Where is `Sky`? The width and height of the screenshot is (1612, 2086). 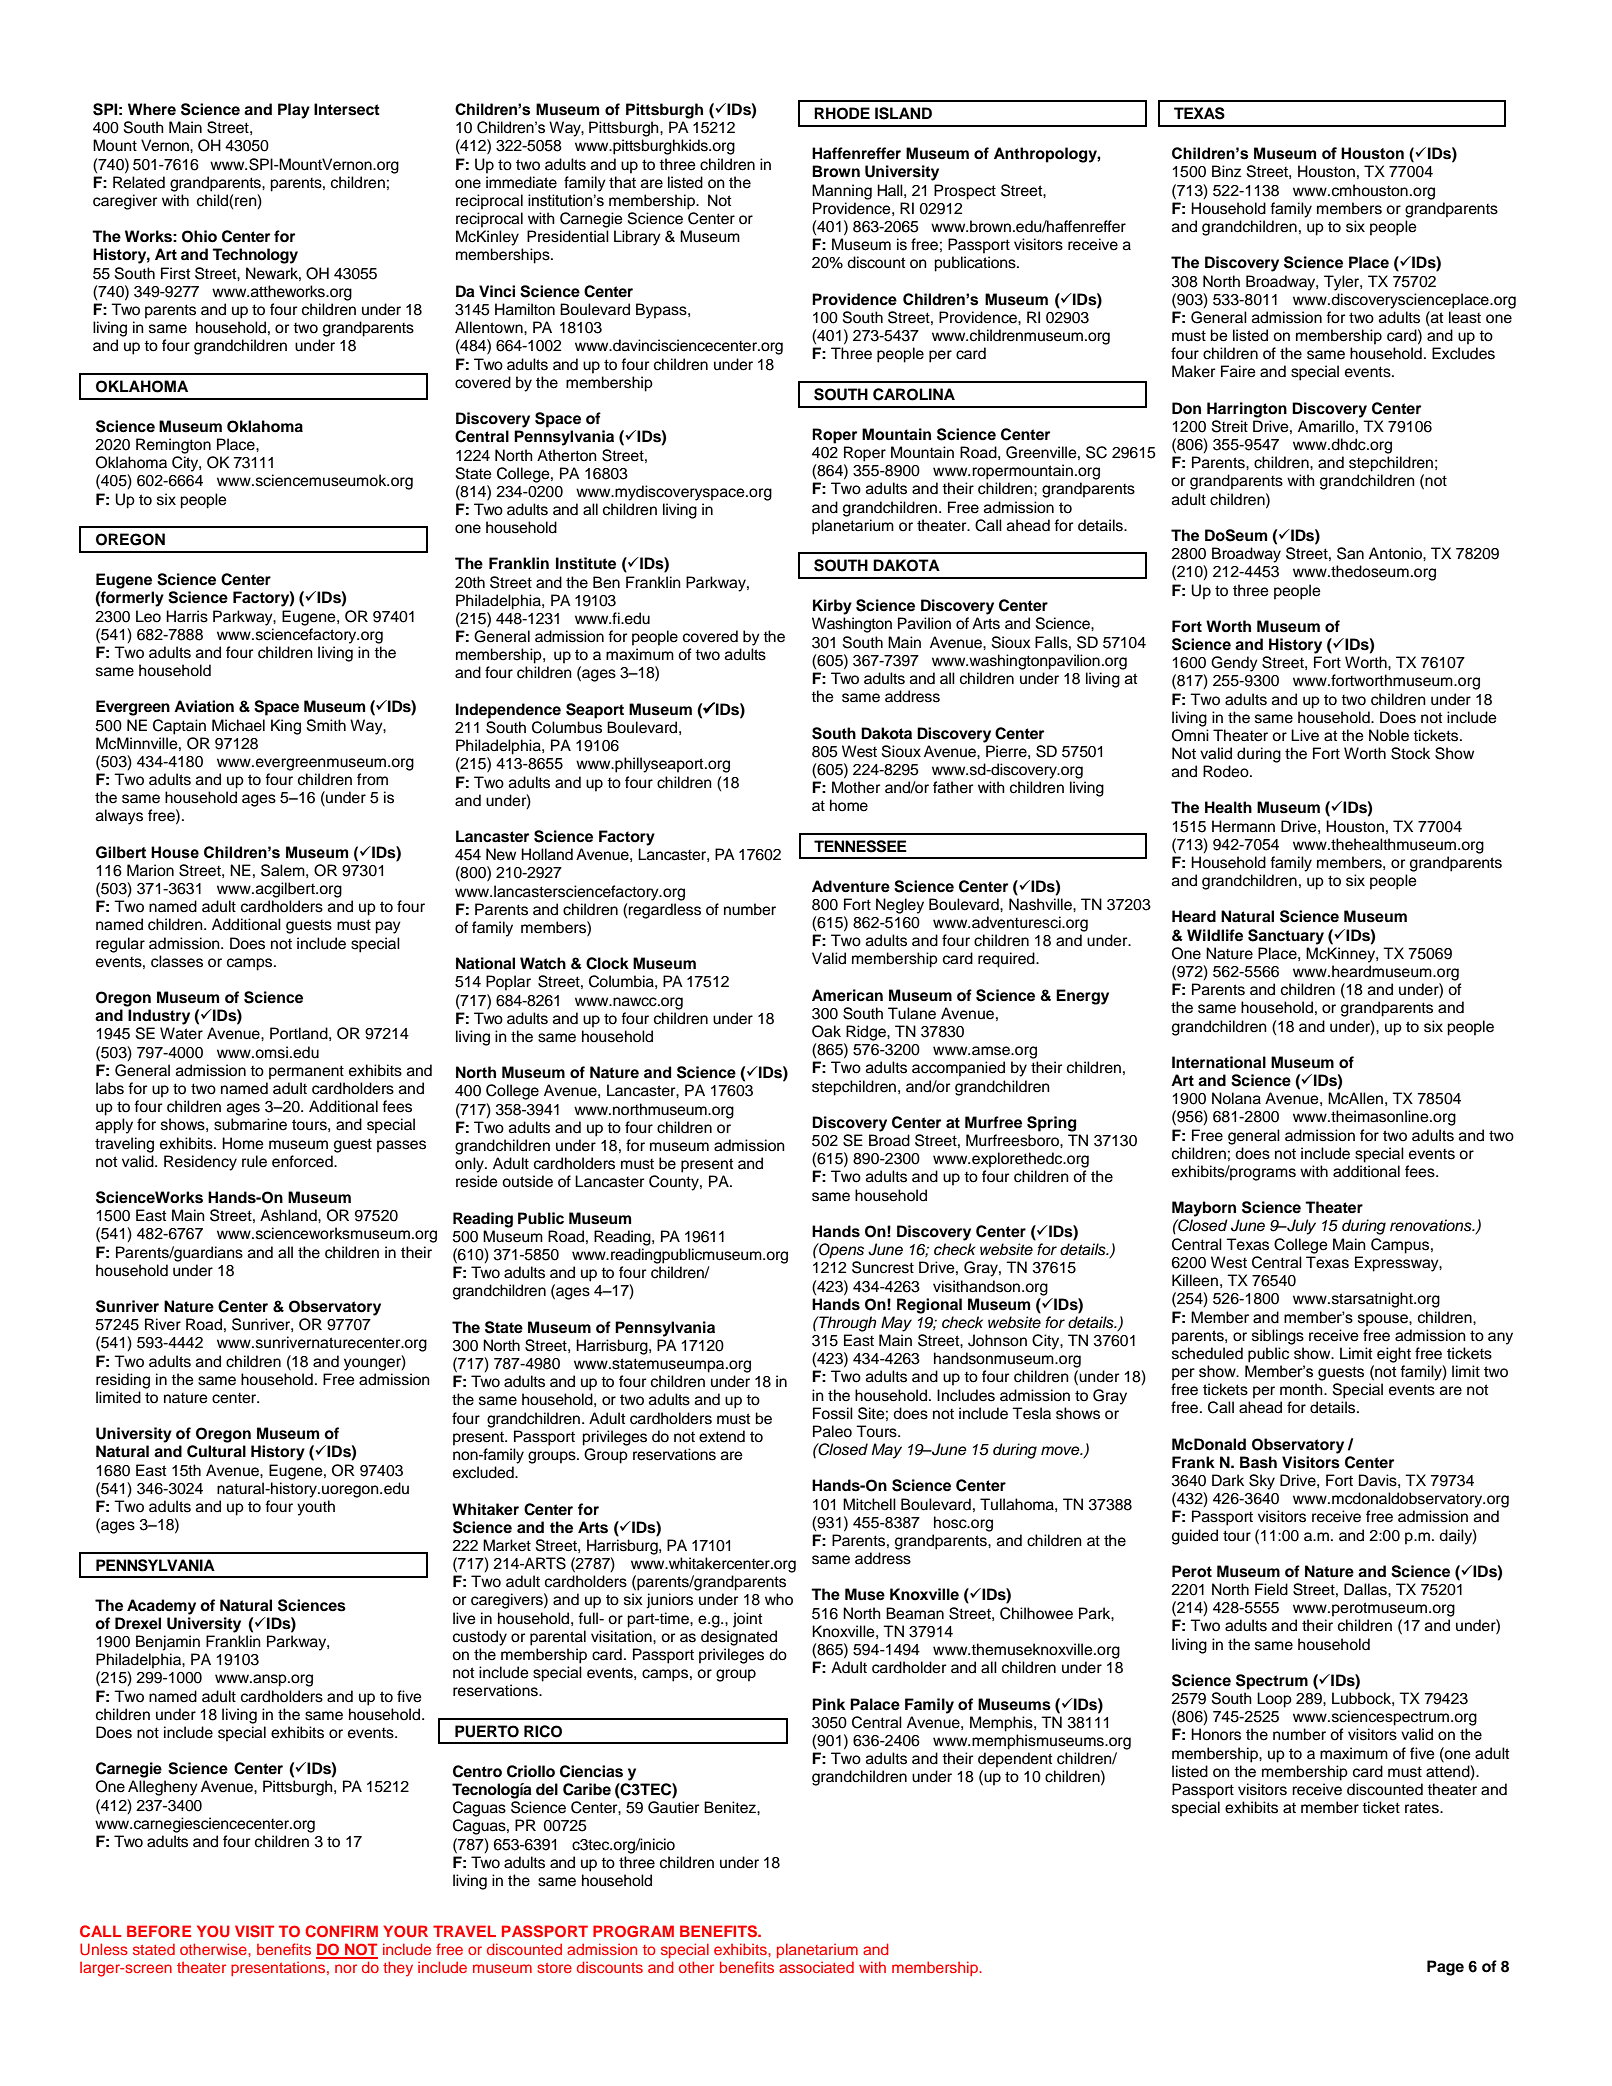 Sky is located at coordinates (1262, 1482).
